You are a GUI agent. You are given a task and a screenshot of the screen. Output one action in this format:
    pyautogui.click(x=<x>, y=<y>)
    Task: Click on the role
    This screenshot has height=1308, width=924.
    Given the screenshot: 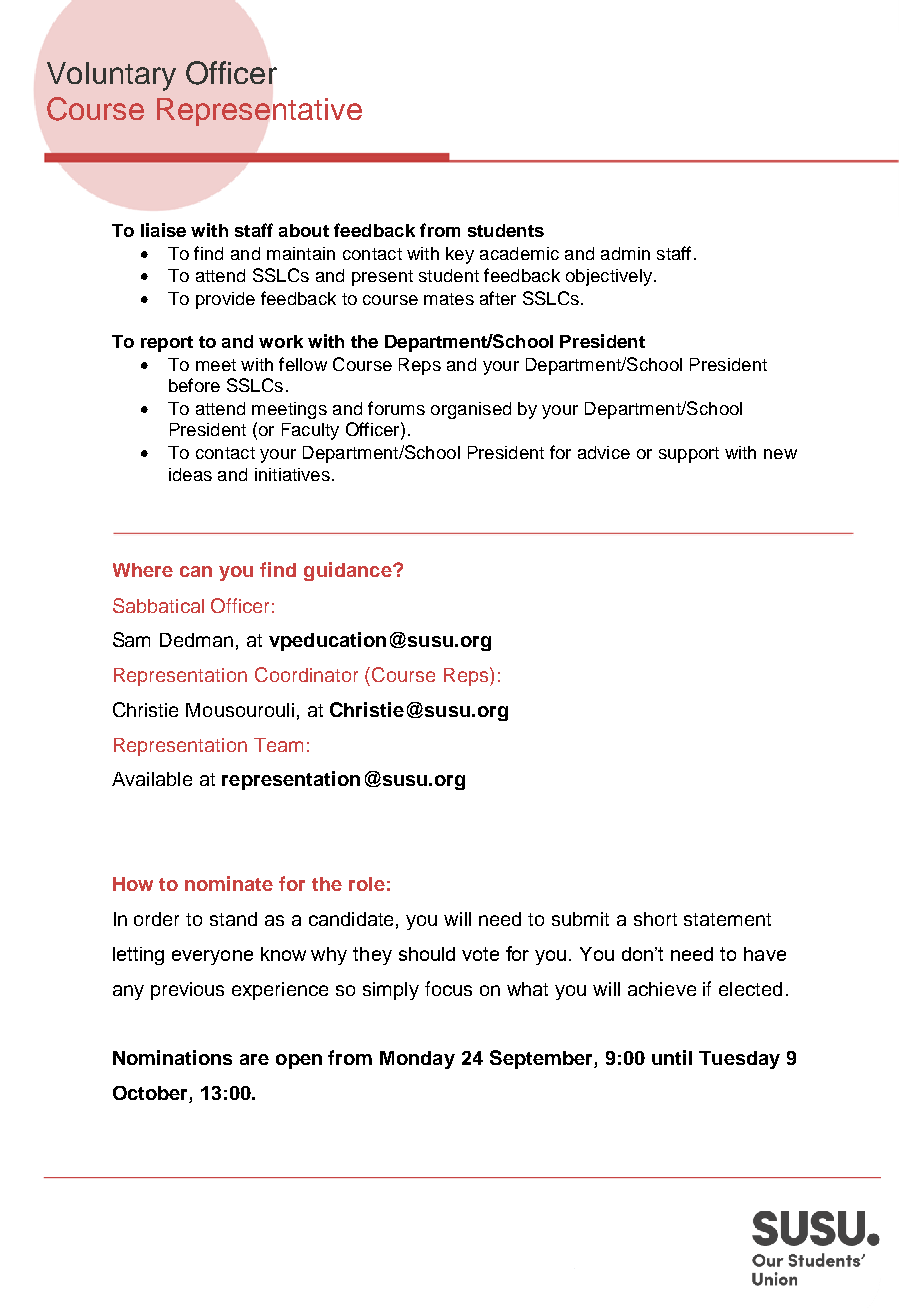 What is the action you would take?
    pyautogui.click(x=367, y=884)
